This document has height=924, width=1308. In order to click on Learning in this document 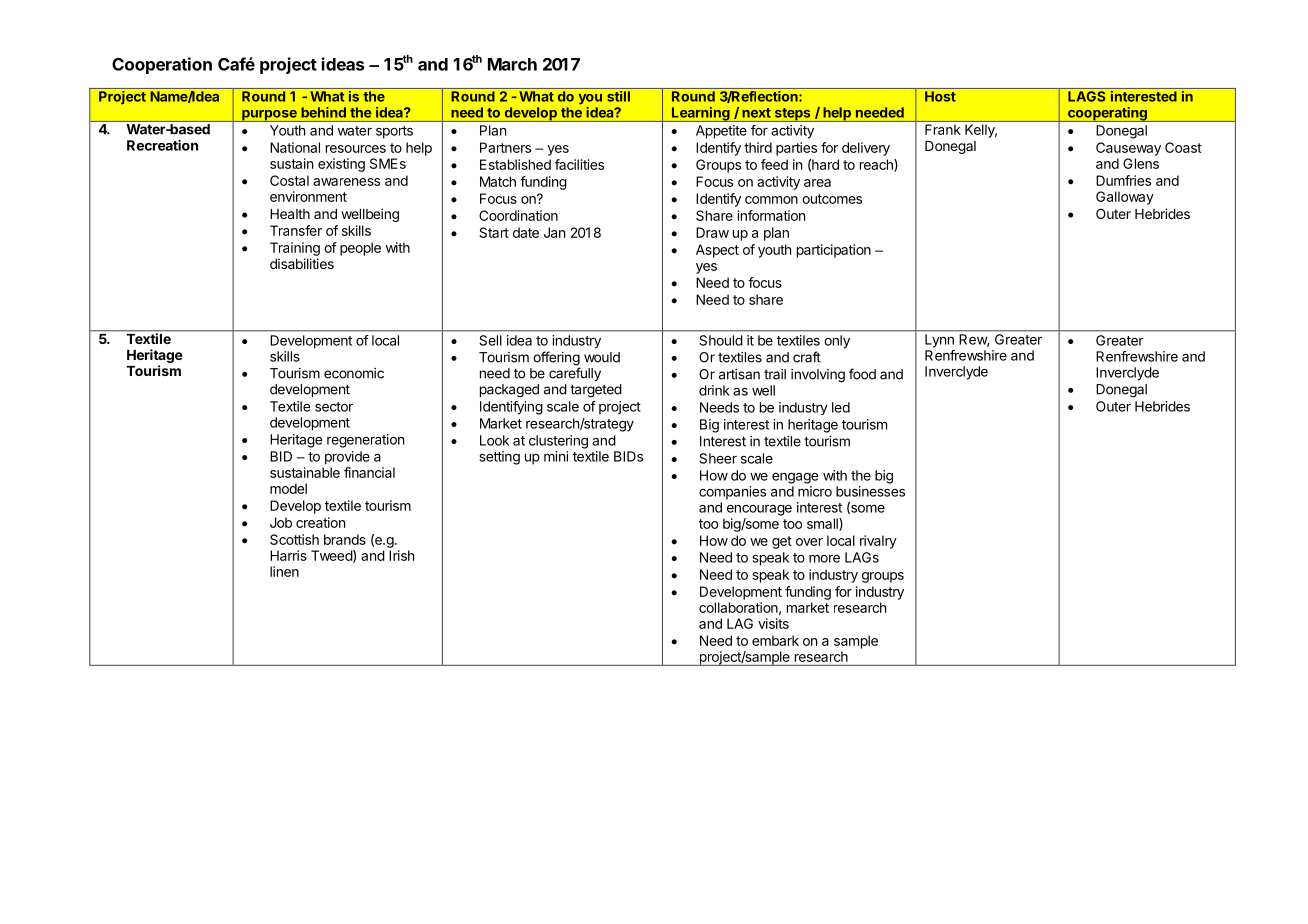, I will do `click(700, 114)`.
